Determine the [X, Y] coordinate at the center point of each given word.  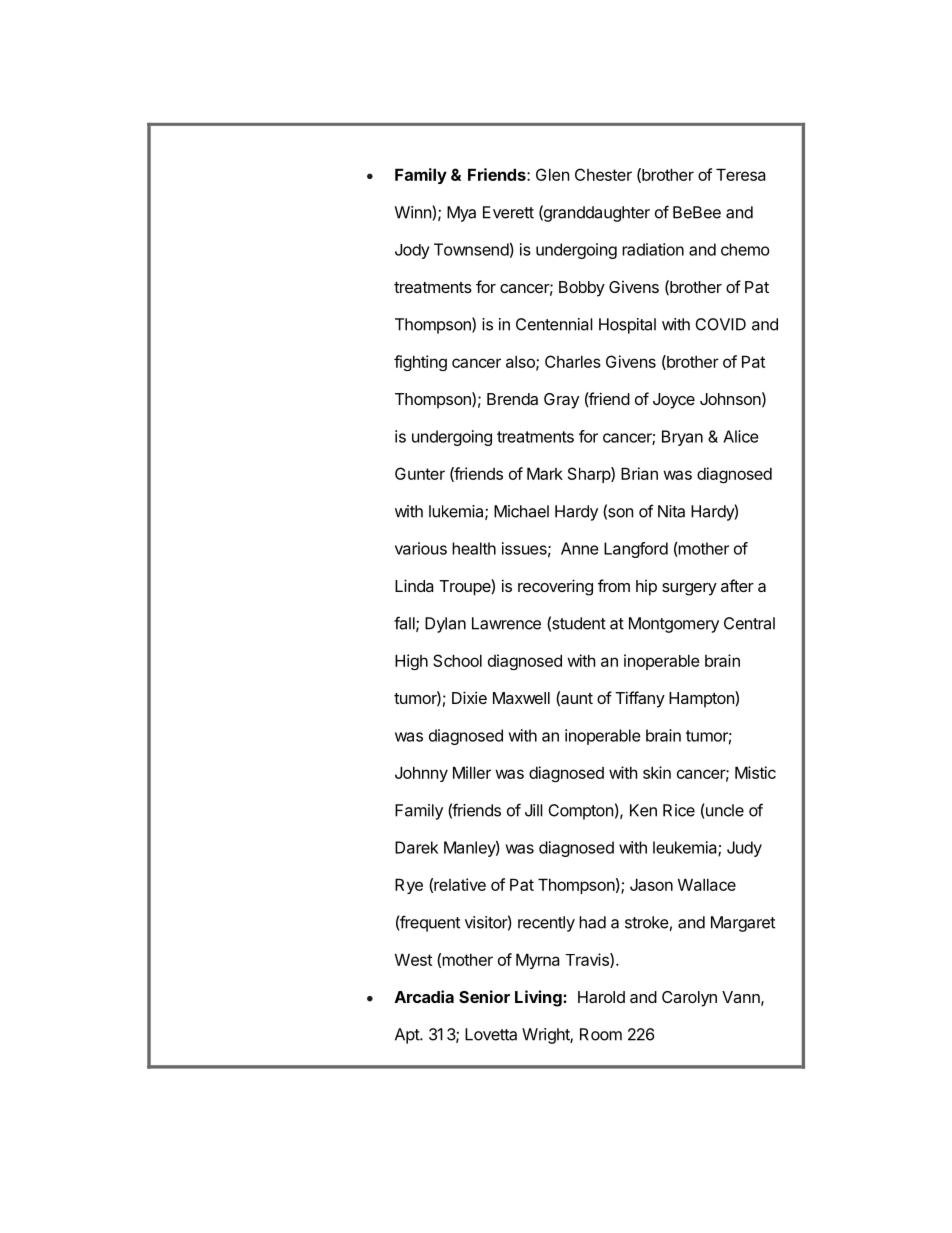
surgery [689, 589]
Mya [461, 214]
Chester [603, 174]
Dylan [445, 625]
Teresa [741, 174]
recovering [555, 587]
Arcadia [424, 996]
